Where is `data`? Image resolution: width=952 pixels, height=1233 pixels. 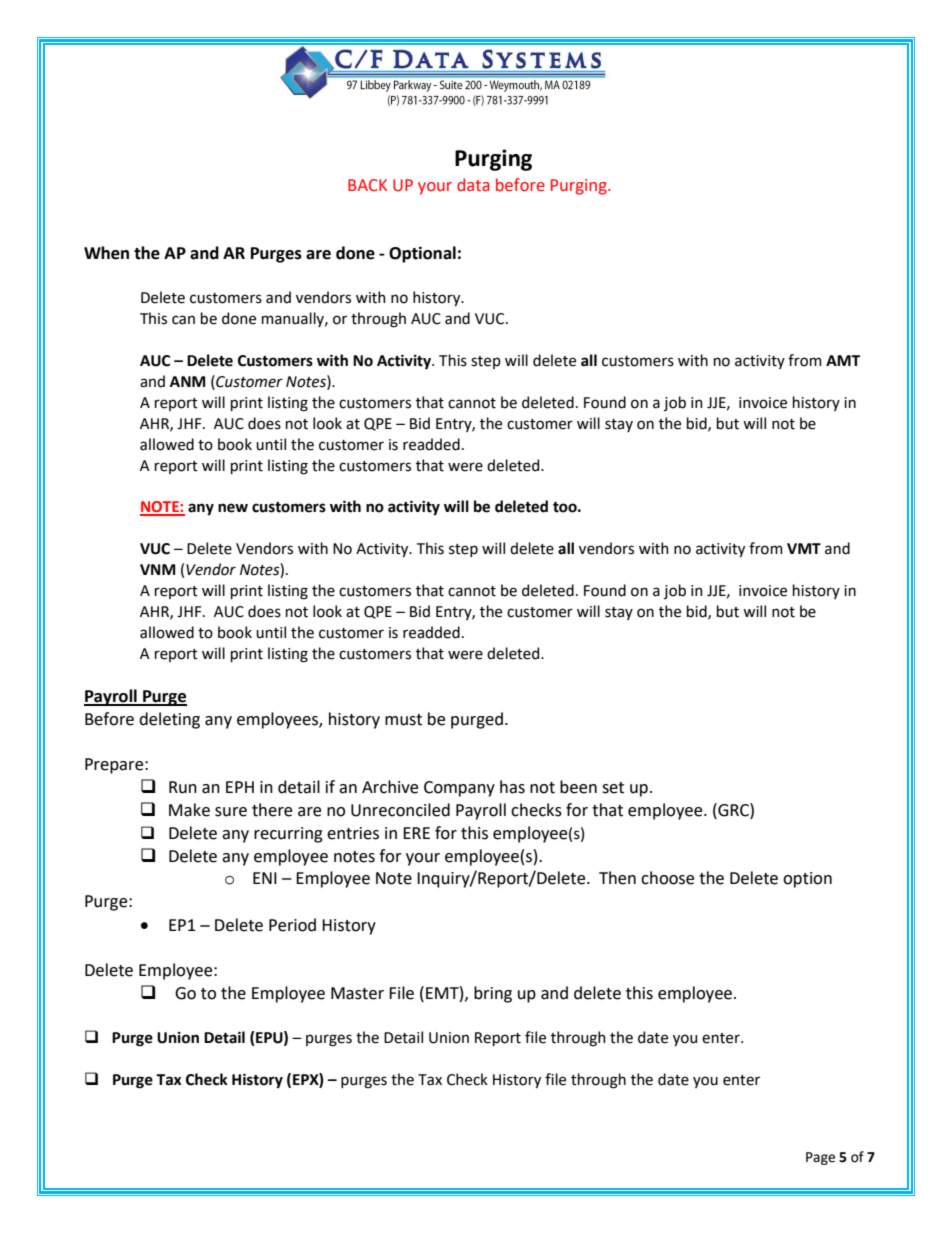 data is located at coordinates (473, 185).
